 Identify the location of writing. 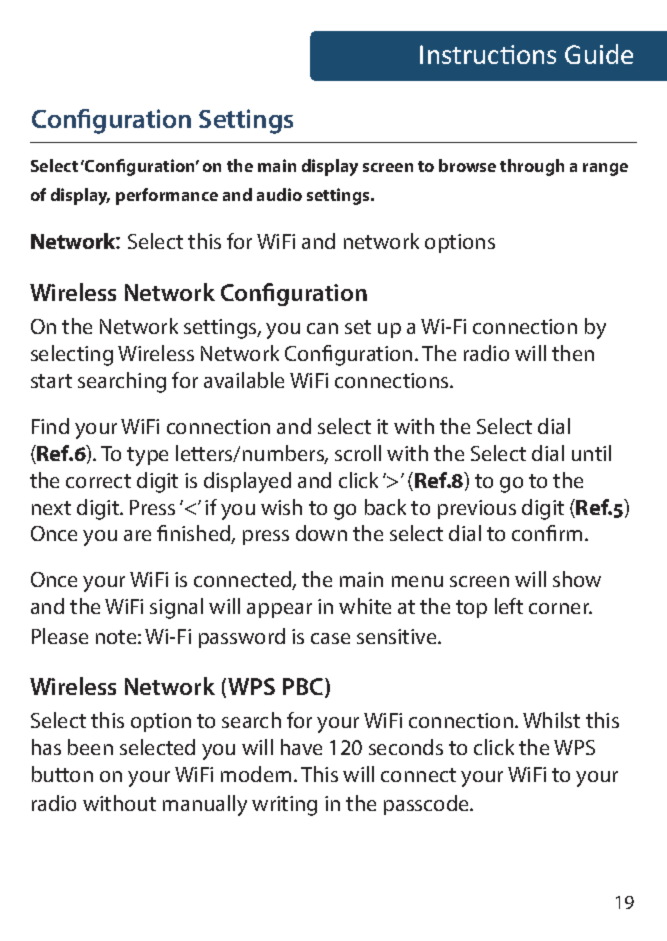
(284, 806).
